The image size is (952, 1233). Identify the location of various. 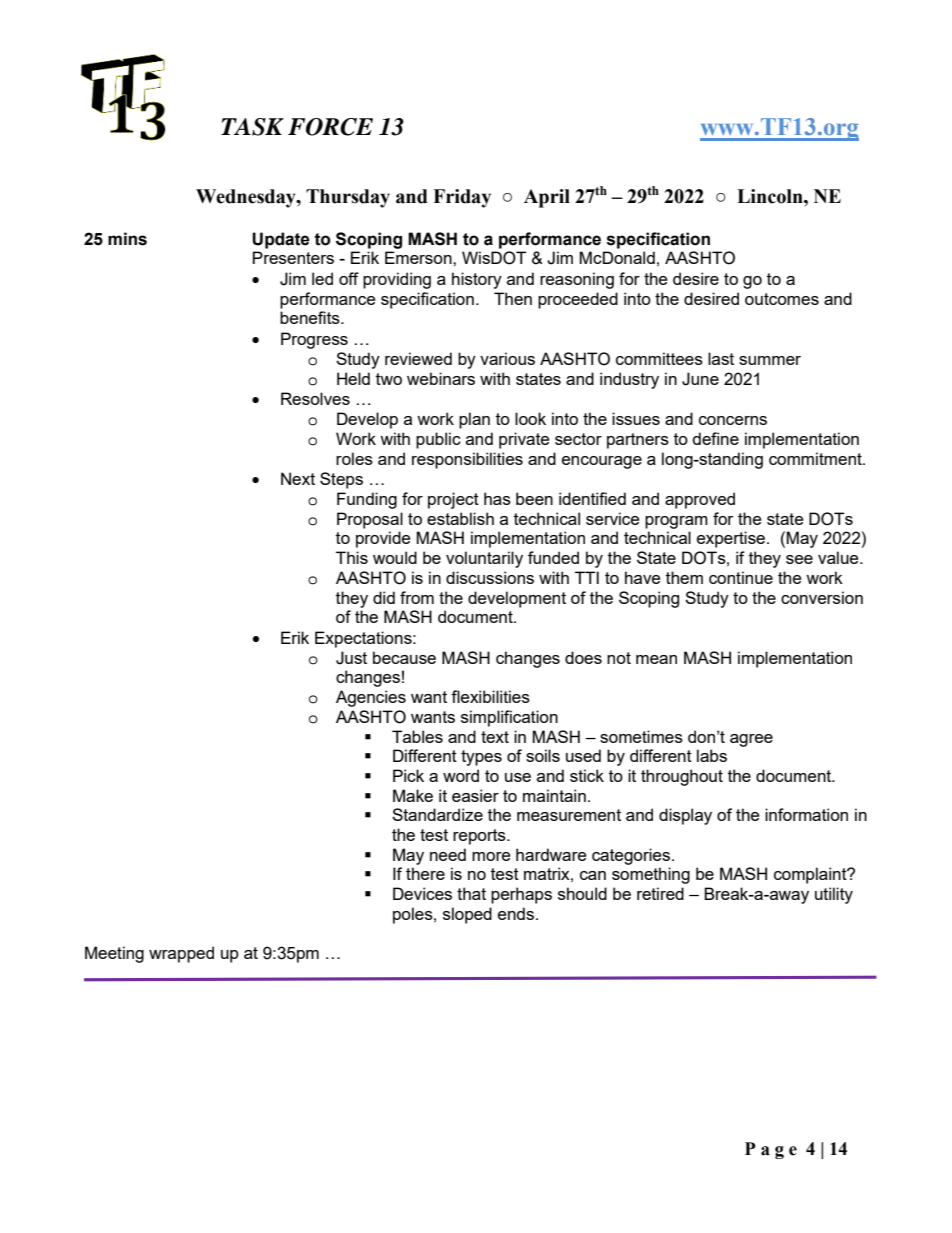
(507, 358).
